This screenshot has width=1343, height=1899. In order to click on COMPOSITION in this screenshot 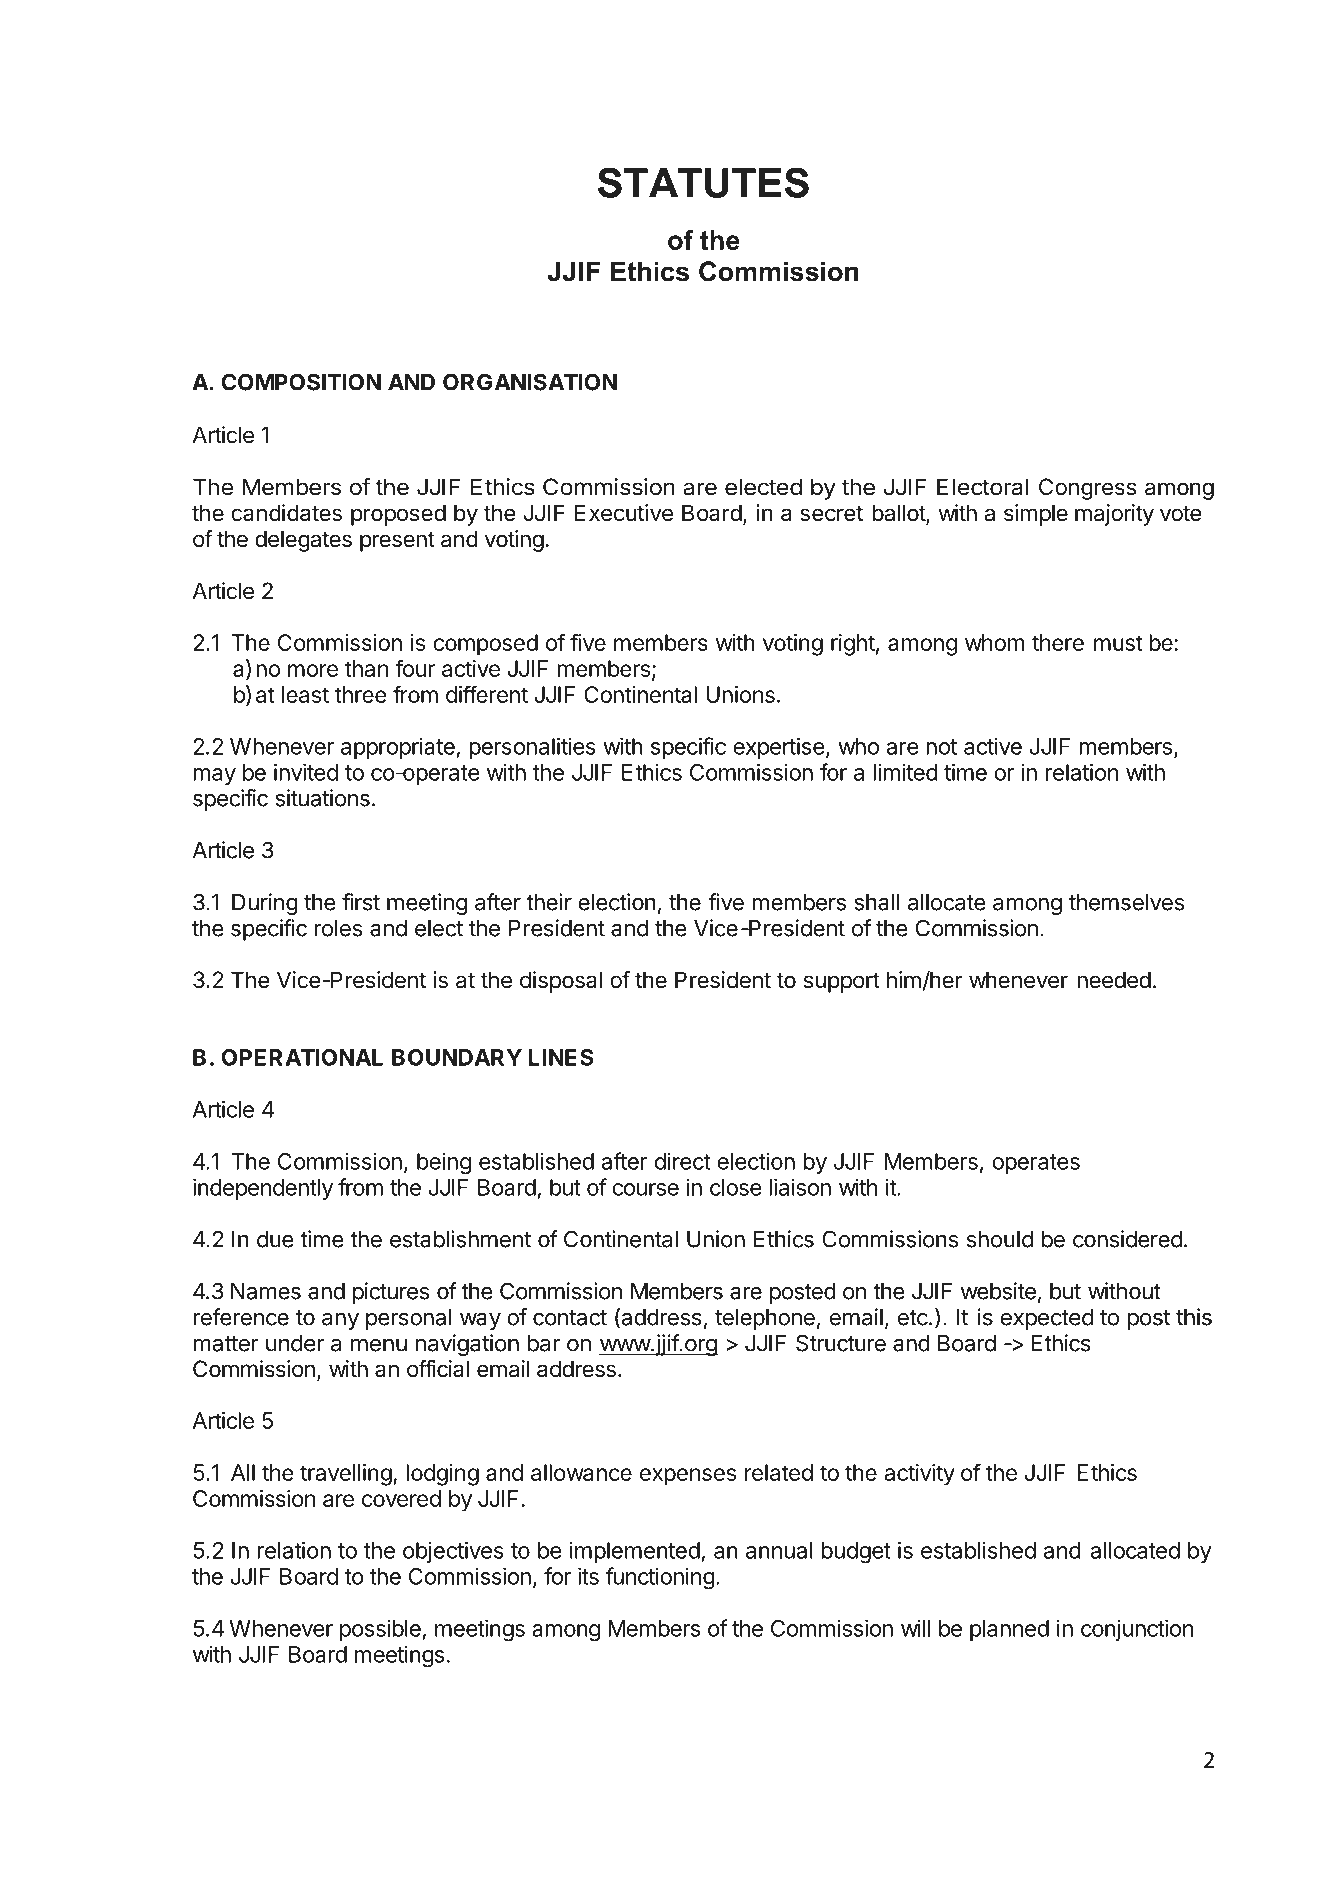, I will do `click(301, 382)`.
